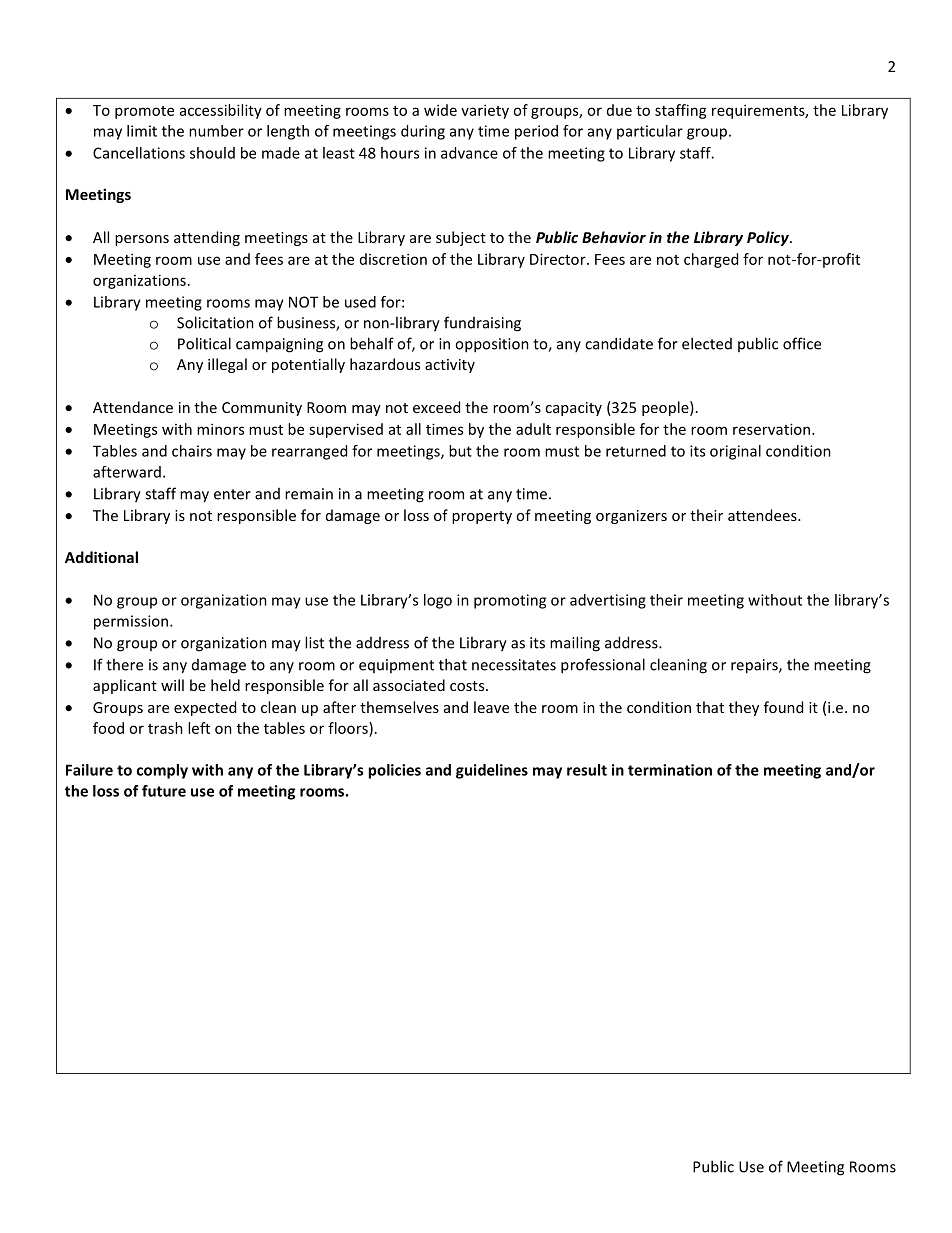 Image resolution: width=952 pixels, height=1233 pixels. What do you see at coordinates (735, 452) in the page?
I see `original` at bounding box center [735, 452].
